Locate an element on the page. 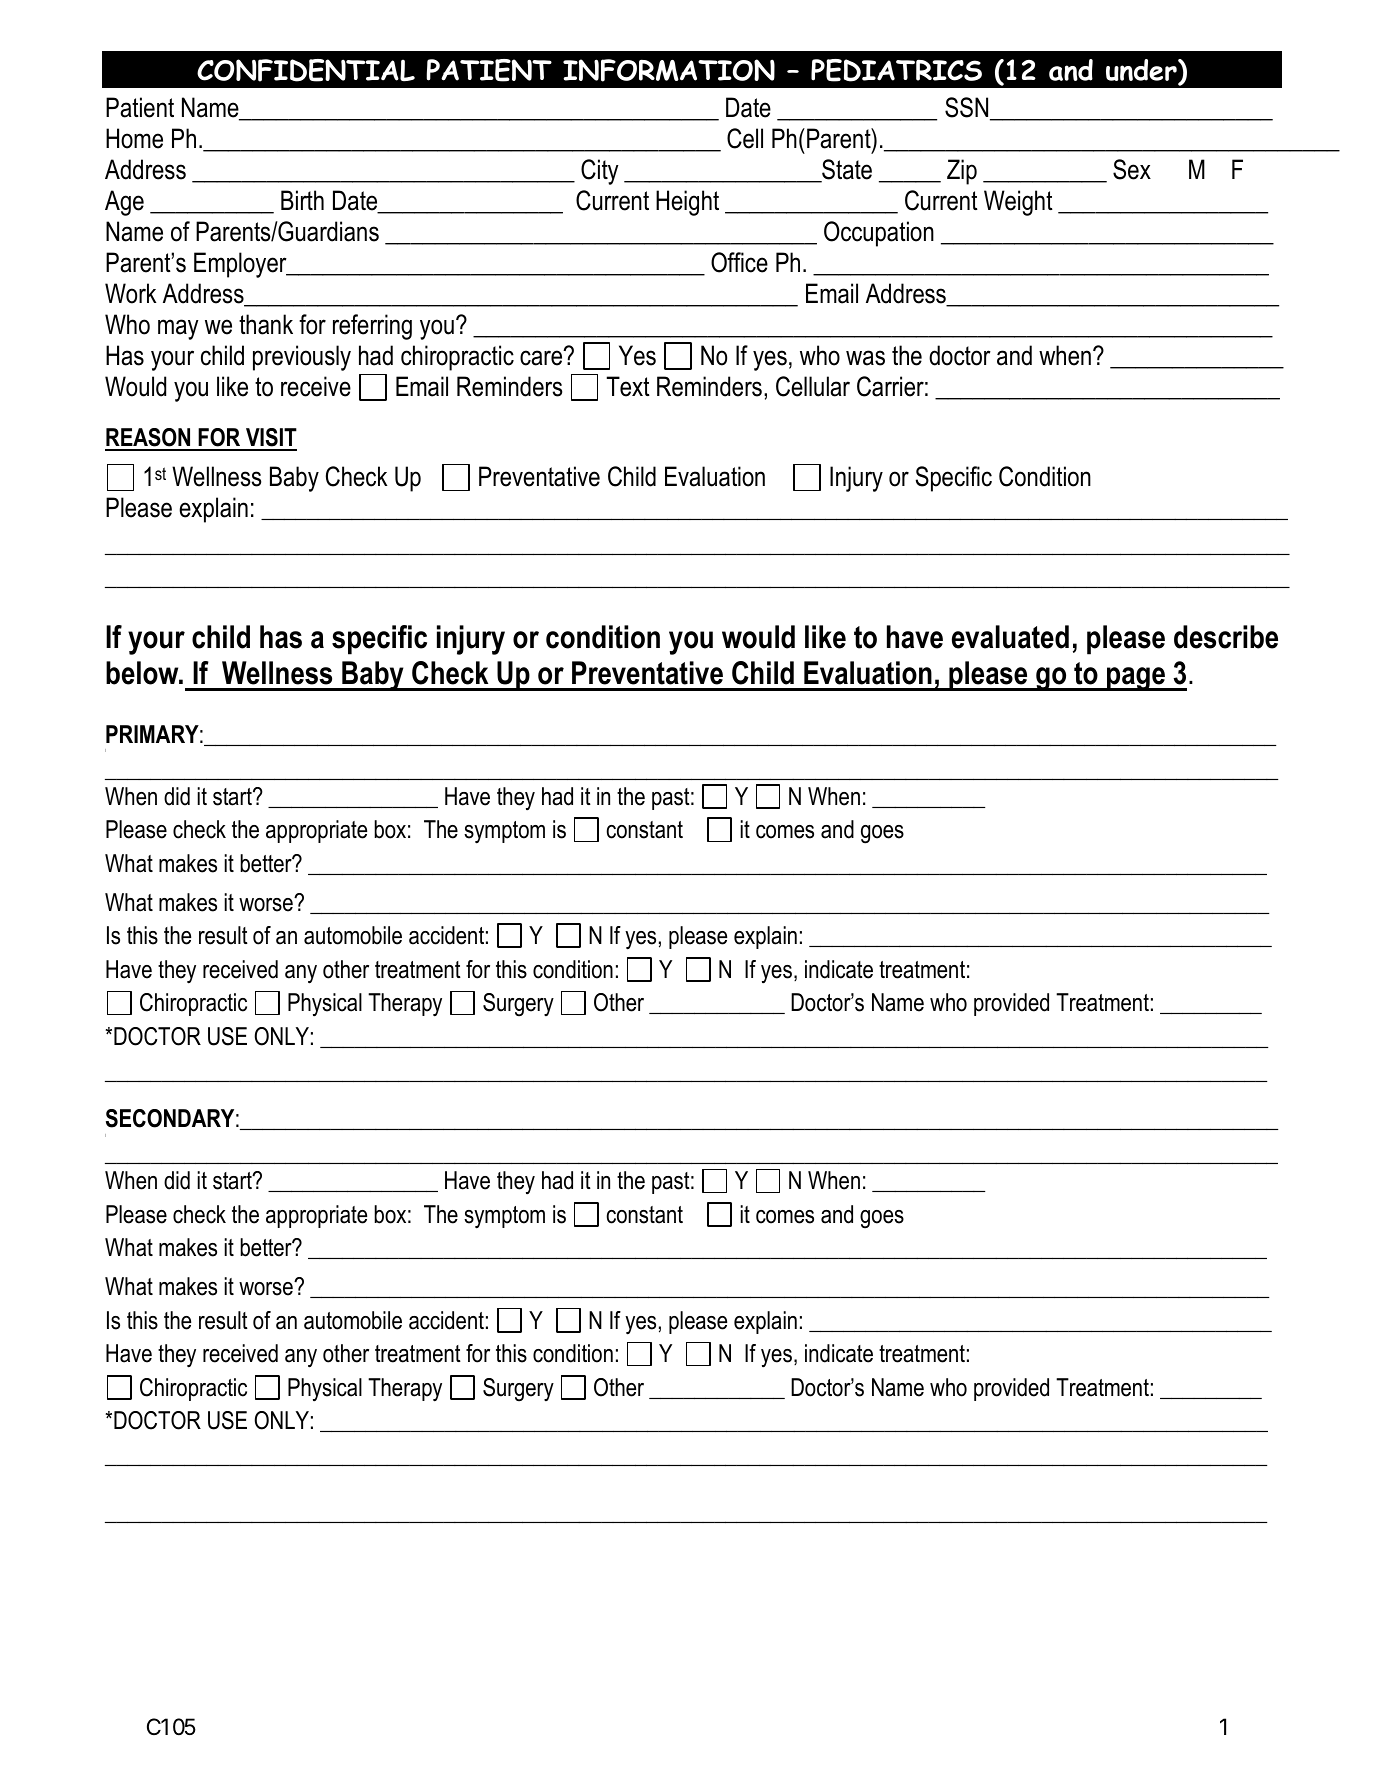  previously is located at coordinates (302, 358).
